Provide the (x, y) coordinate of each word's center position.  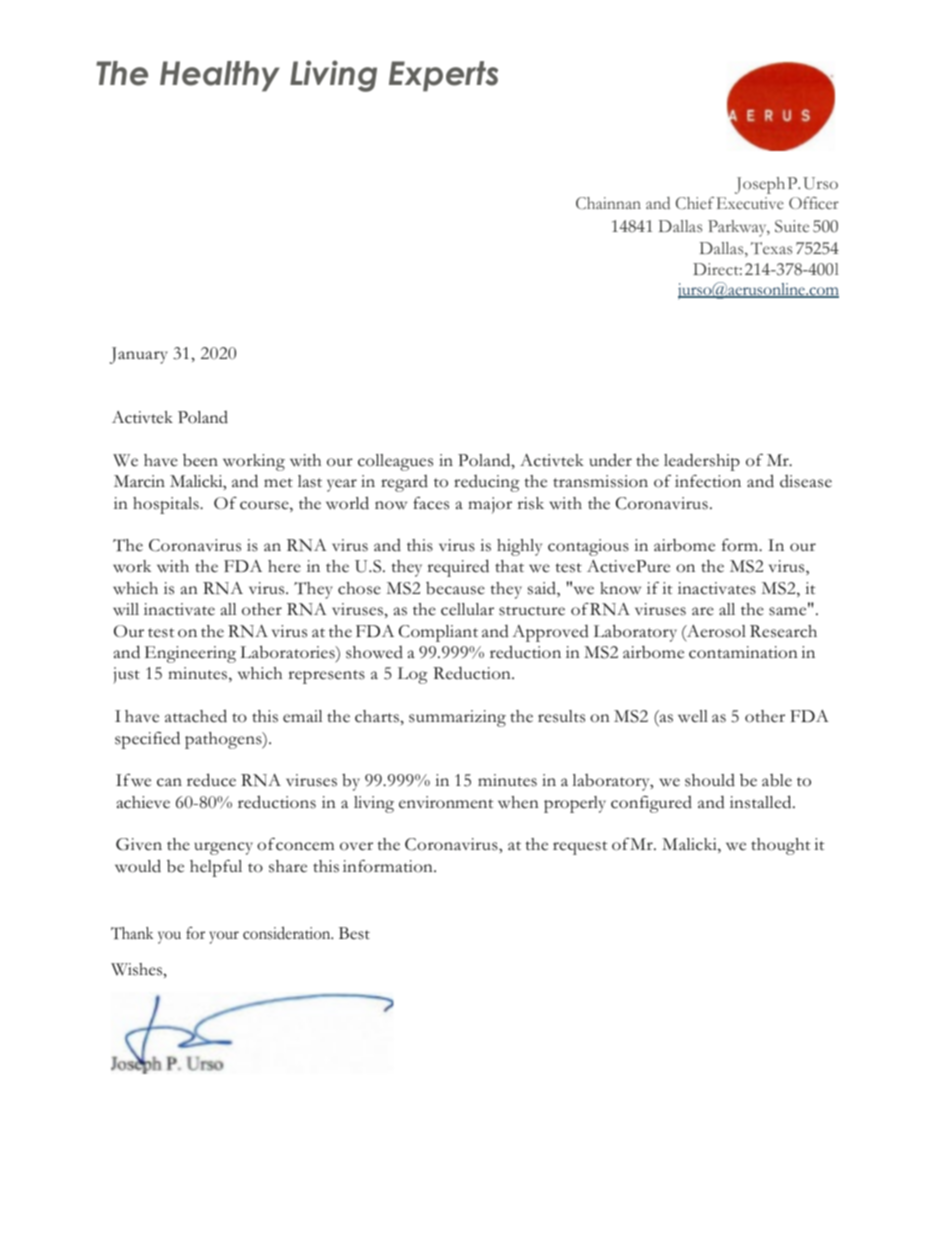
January (139, 355)
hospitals (167, 505)
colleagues (395, 462)
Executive (750, 203)
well (693, 716)
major (490, 505)
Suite (792, 226)
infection (708, 481)
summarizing (457, 718)
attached (196, 716)
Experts (443, 76)
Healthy (220, 76)
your (224, 937)
